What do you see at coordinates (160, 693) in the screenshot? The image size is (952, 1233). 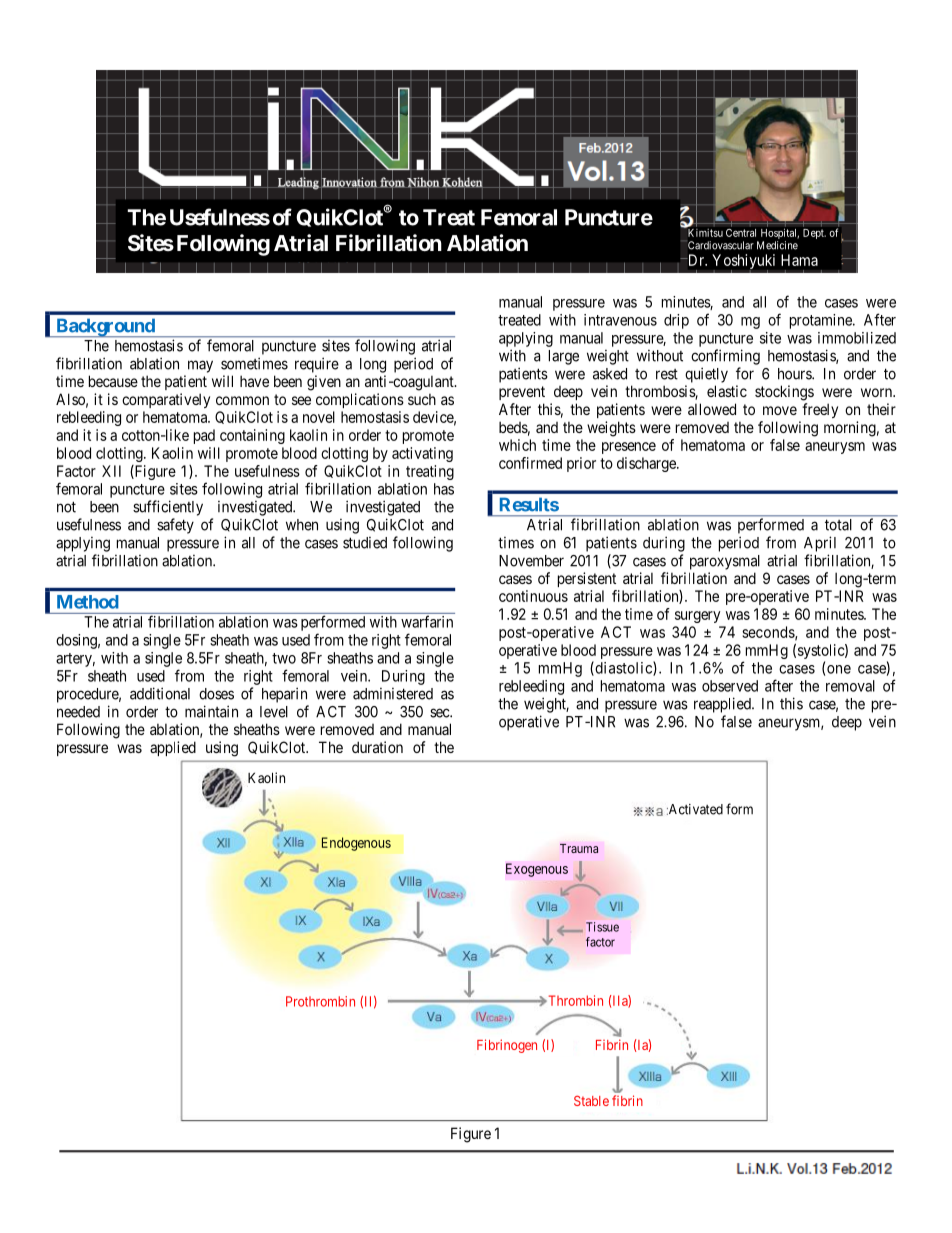 I see `additional` at bounding box center [160, 693].
